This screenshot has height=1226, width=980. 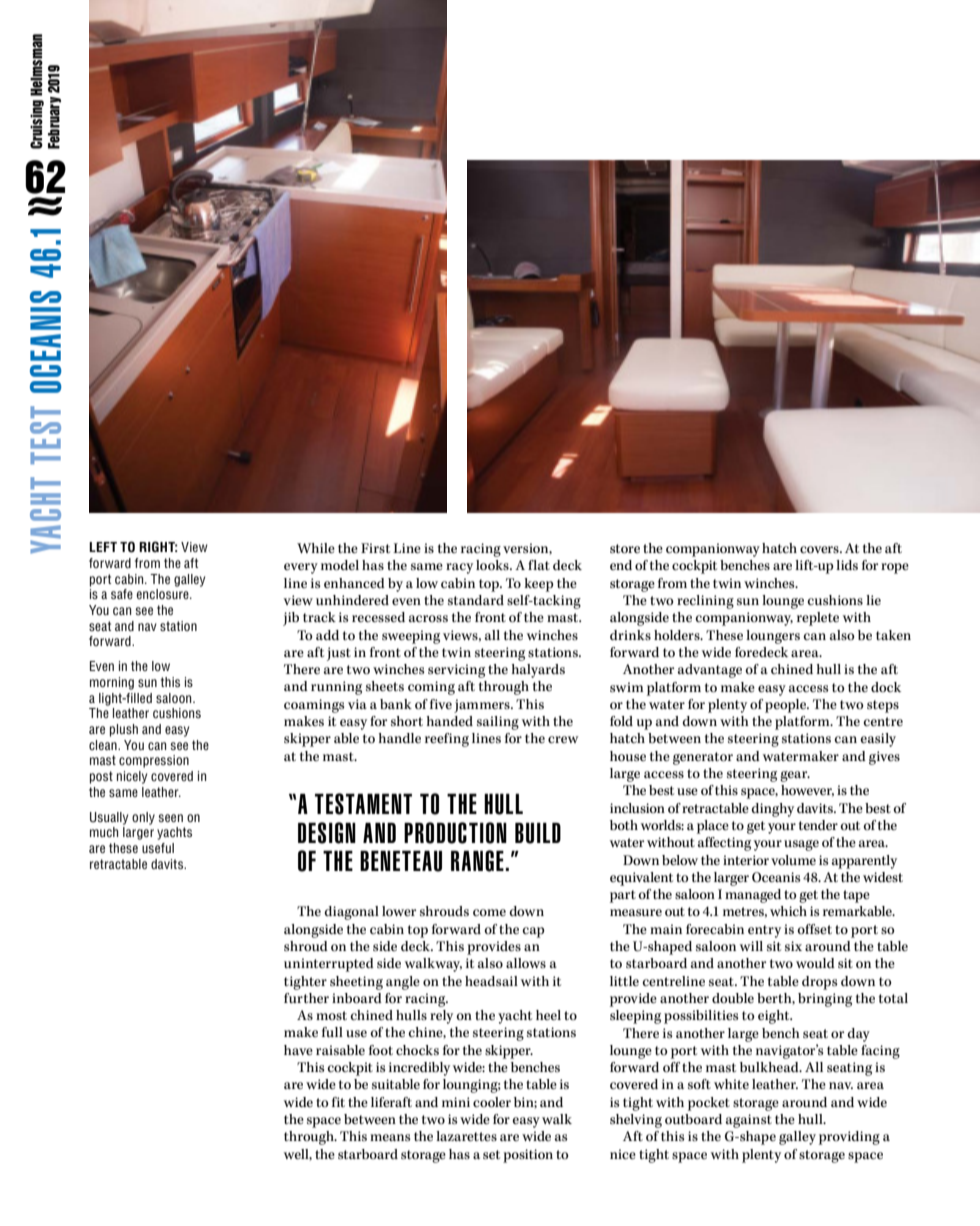 I want to click on enclosure, so click(x=163, y=594).
